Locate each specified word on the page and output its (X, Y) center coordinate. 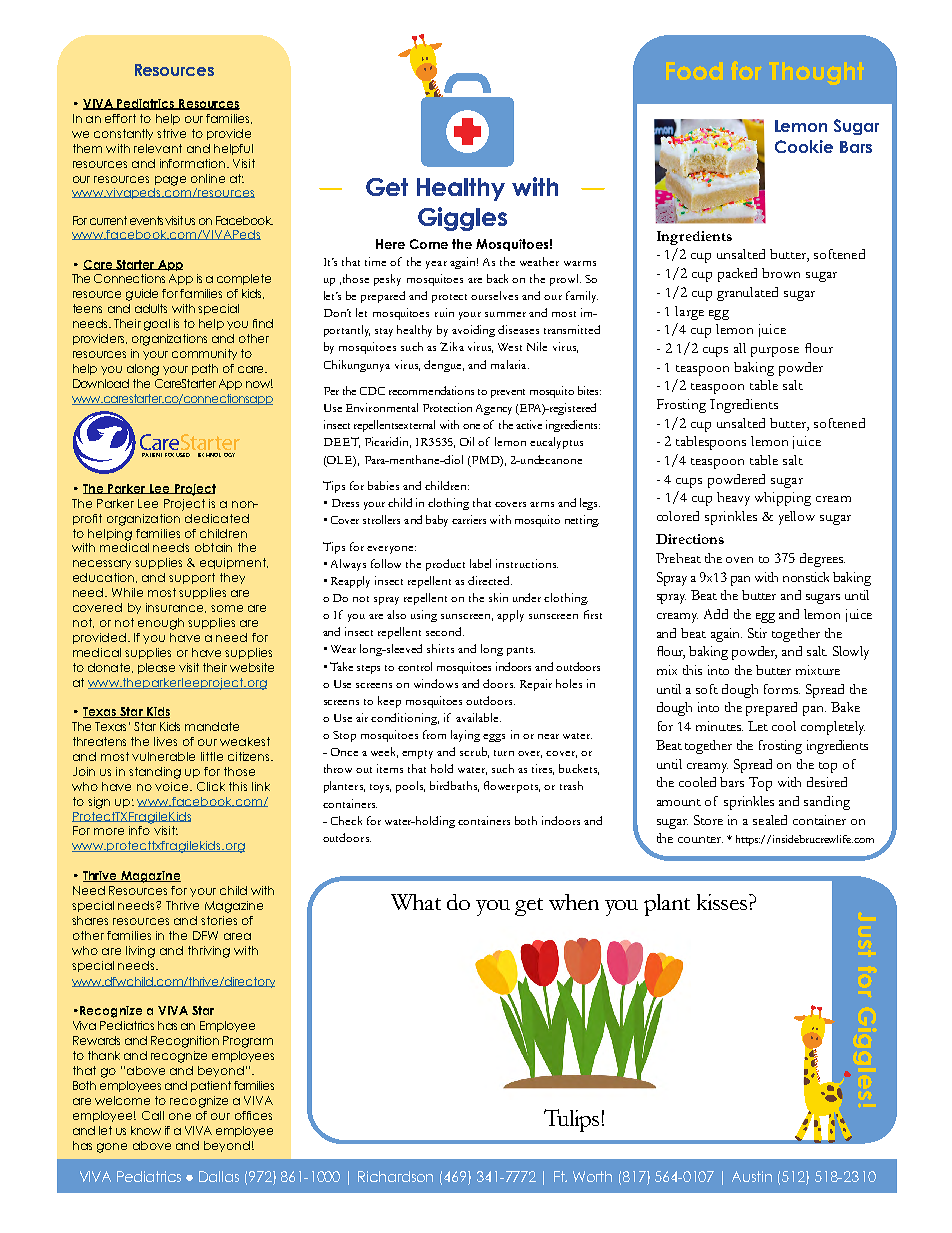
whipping (783, 499)
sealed (770, 820)
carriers (469, 519)
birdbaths (454, 786)
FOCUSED (177, 455)
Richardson (395, 1176)
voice (173, 786)
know (146, 1130)
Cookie (804, 146)
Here (390, 244)
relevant (158, 148)
